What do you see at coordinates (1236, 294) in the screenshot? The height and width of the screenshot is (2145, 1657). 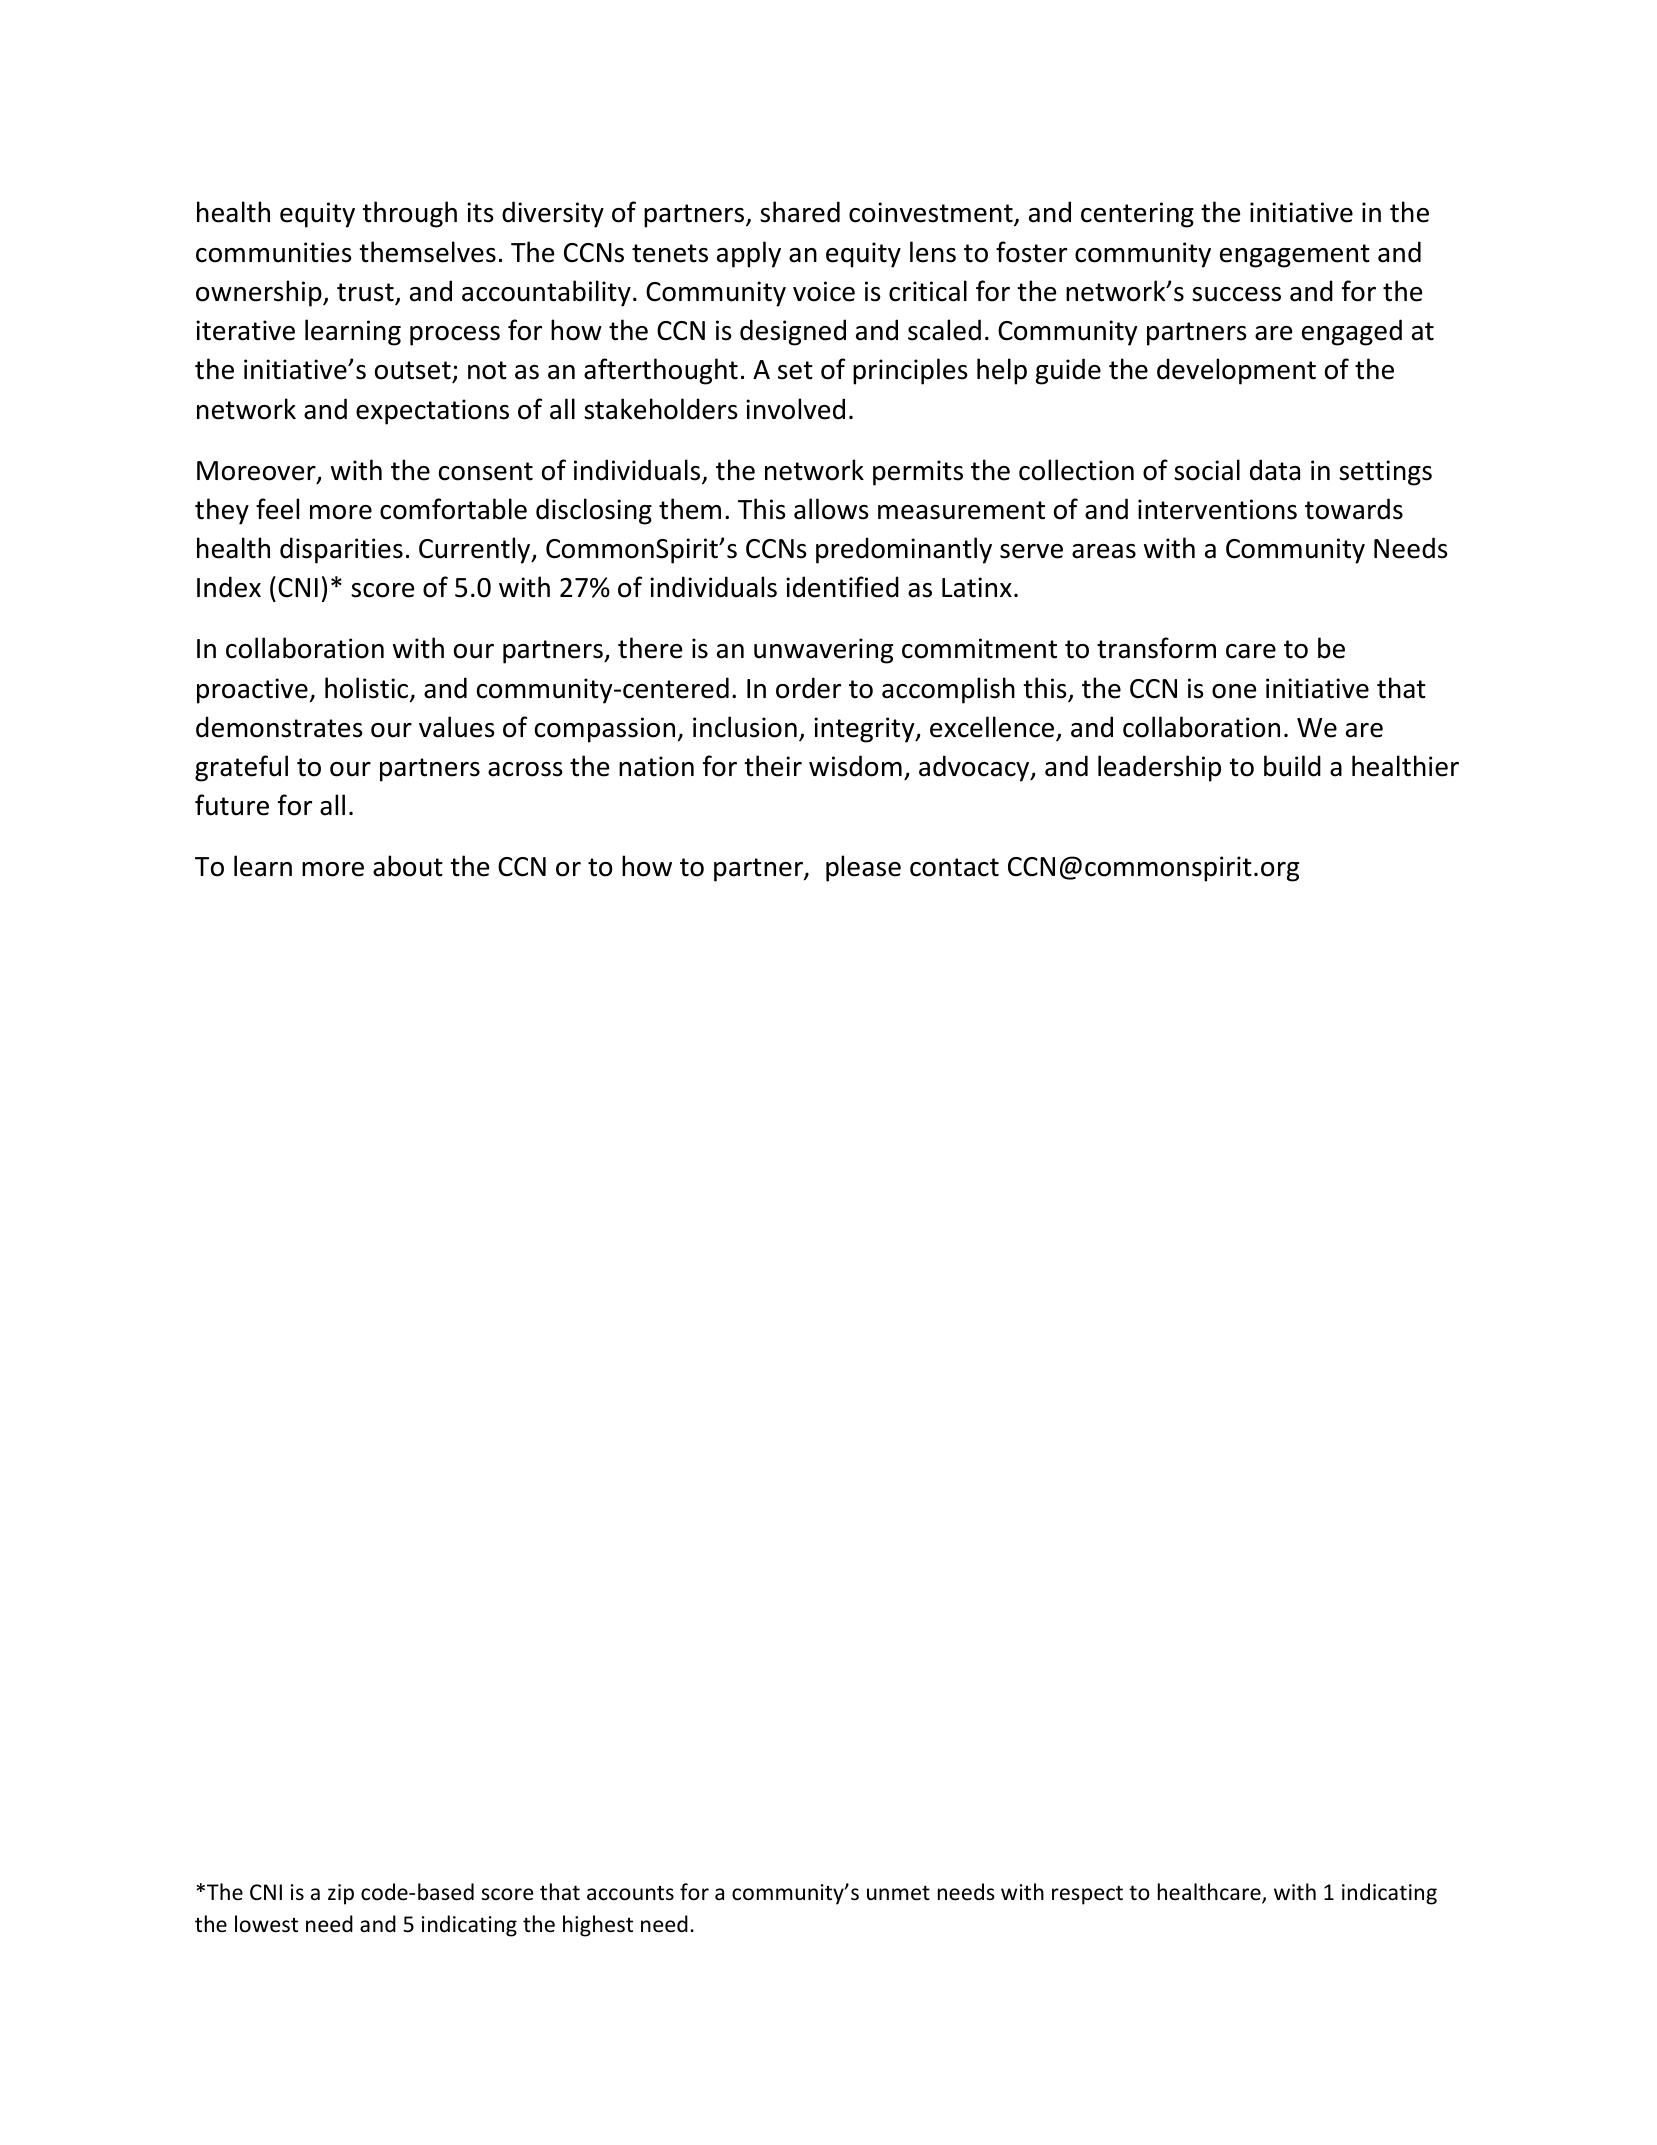 I see `success` at bounding box center [1236, 294].
